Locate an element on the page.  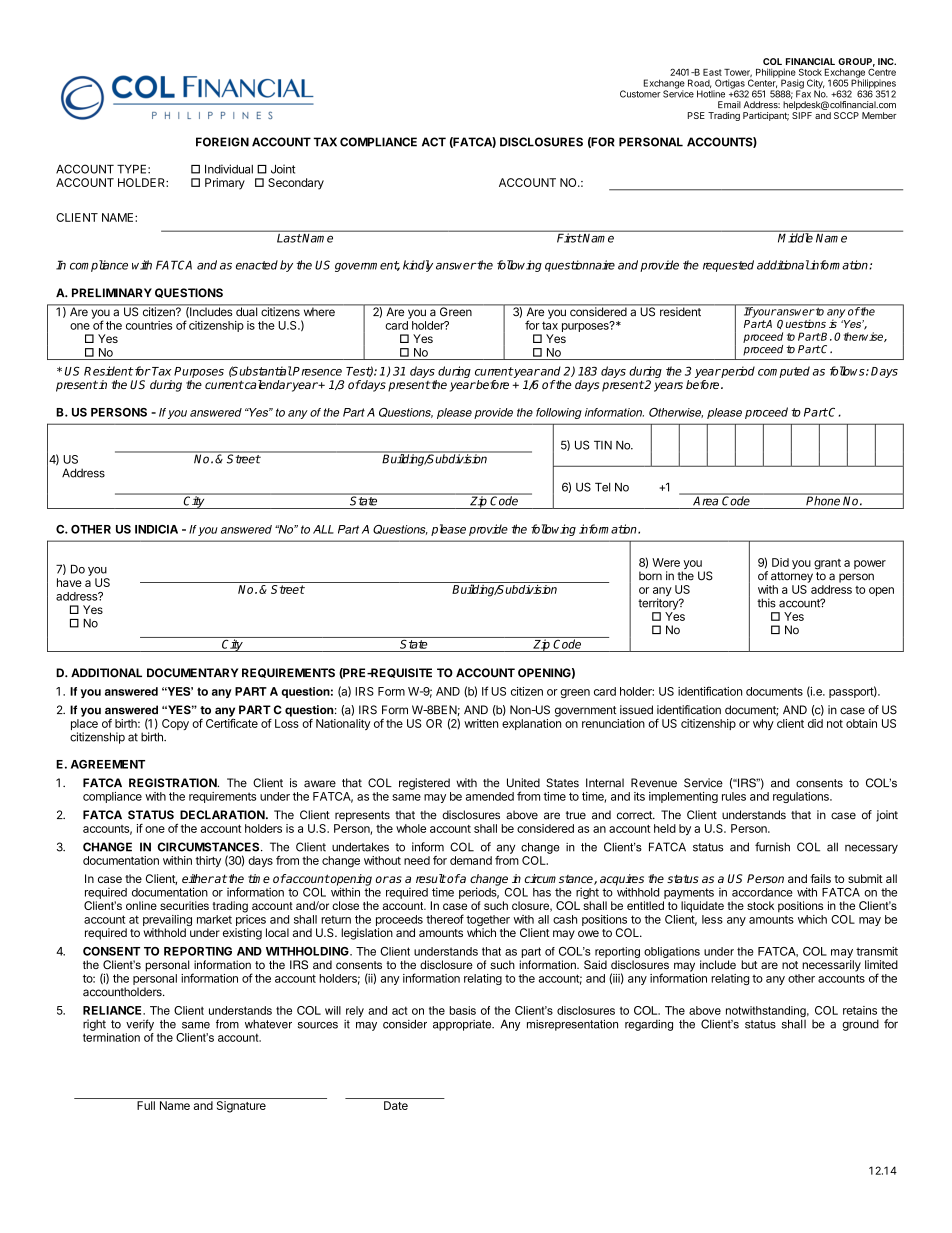
FOREIGN is located at coordinates (222, 142).
